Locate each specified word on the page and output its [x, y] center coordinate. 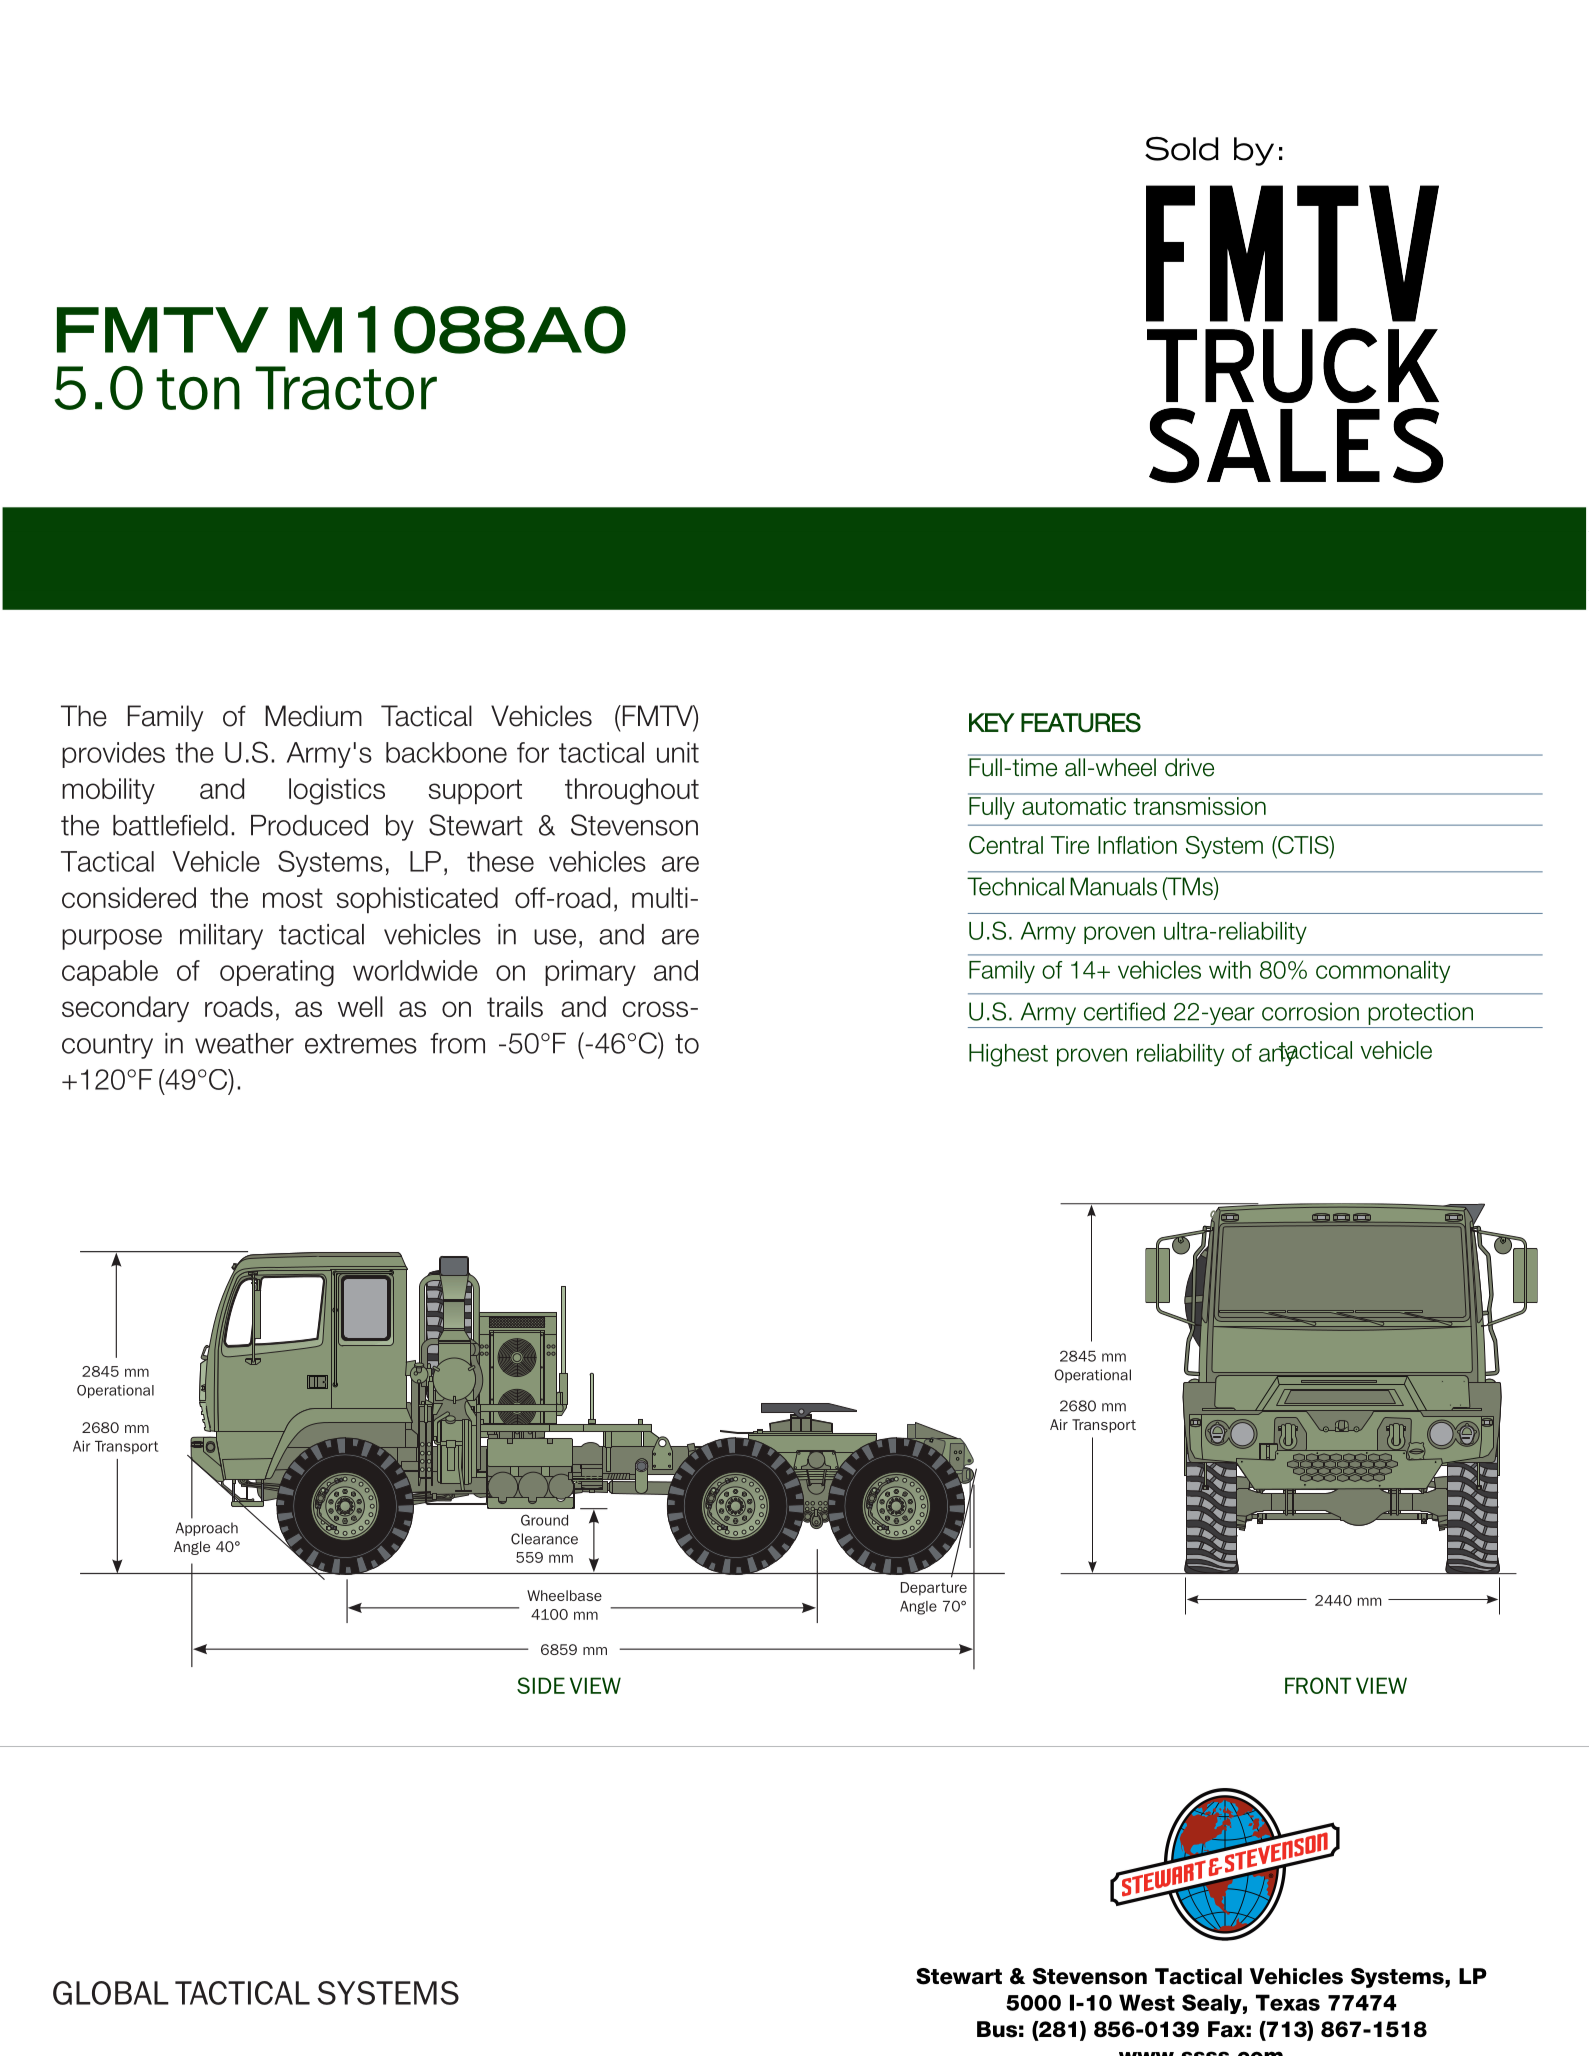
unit [678, 752]
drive [1189, 767]
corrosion [1310, 1011]
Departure [934, 1589]
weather [244, 1043]
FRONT [1318, 1685]
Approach [207, 1529]
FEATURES [1081, 723]
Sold [1182, 149]
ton [198, 389]
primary [590, 973]
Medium [313, 716]
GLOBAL [111, 1993]
